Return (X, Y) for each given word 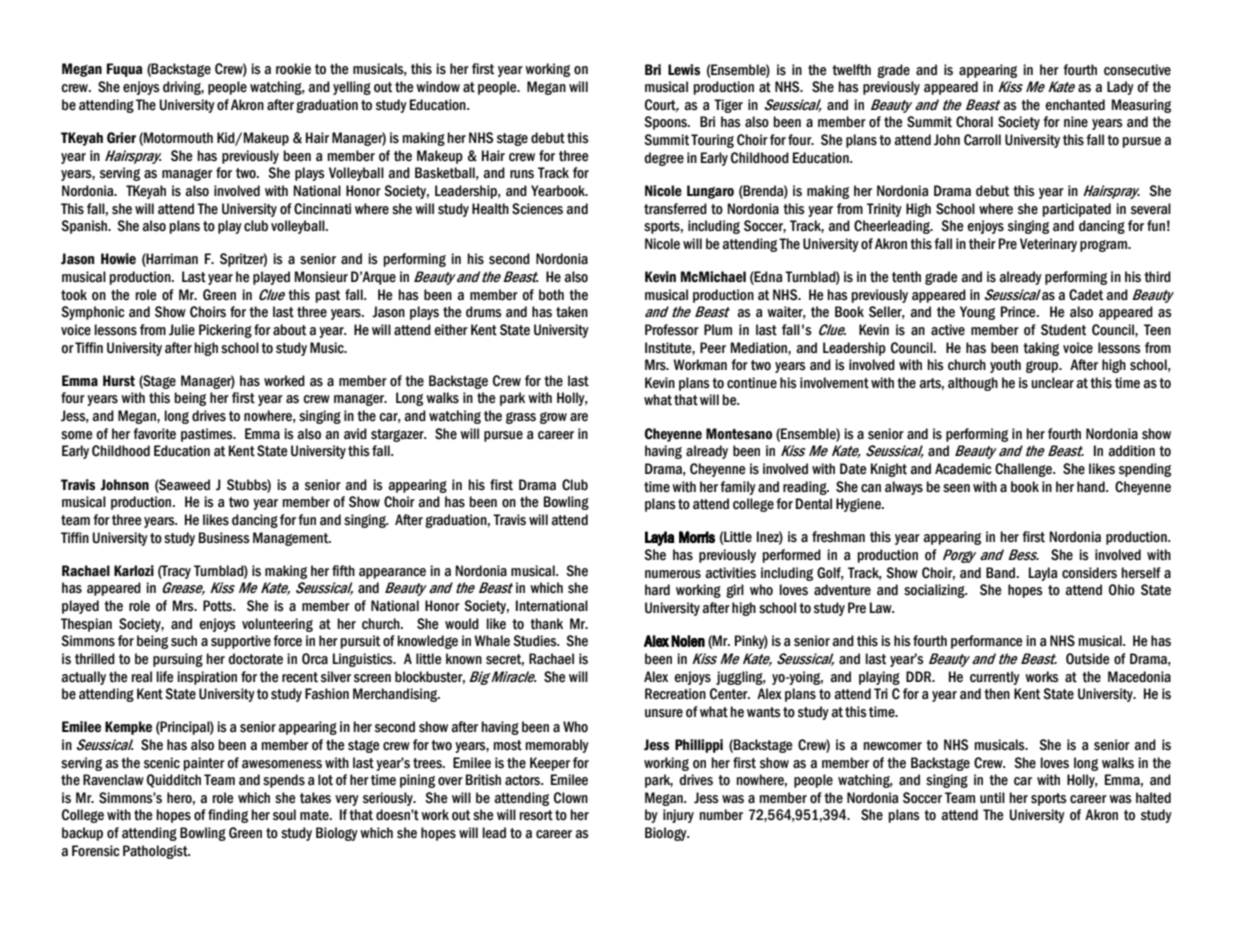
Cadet (1086, 295)
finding (228, 816)
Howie (118, 259)
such (184, 641)
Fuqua (124, 70)
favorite (154, 434)
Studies (536, 641)
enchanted (1075, 105)
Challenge (1024, 470)
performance (987, 642)
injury (678, 816)
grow (553, 418)
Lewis (684, 70)
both (551, 295)
